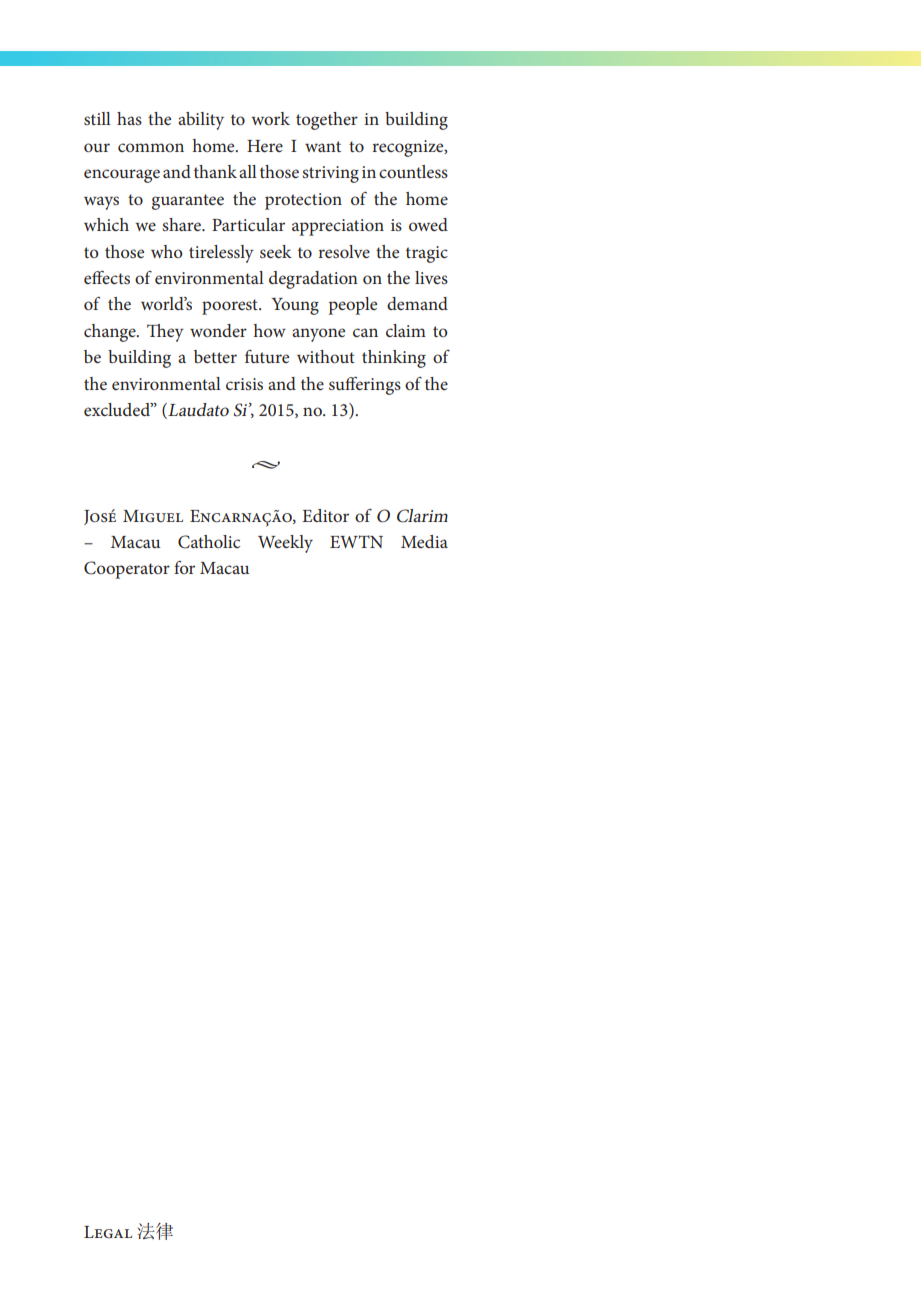 The image size is (924, 1308). Describe the element at coordinates (209, 542) in the screenshot. I see `Catholic` at that location.
